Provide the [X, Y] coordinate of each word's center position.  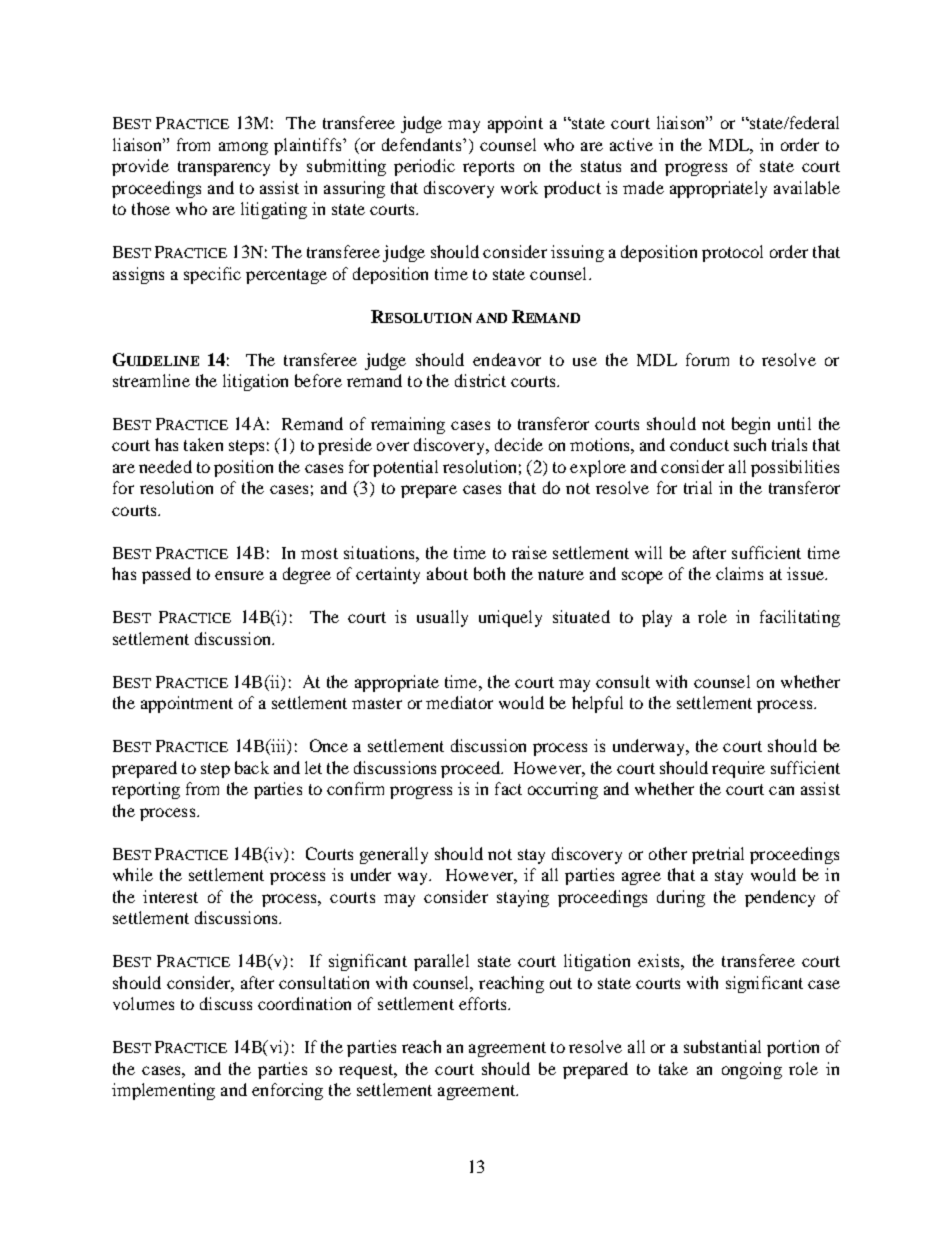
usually [442, 618]
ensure [239, 575]
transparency [224, 168]
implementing [163, 1091]
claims [739, 573]
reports [488, 168]
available [807, 187]
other [668, 853]
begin [751, 425]
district [480, 380]
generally [394, 855]
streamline [151, 380]
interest [170, 896]
